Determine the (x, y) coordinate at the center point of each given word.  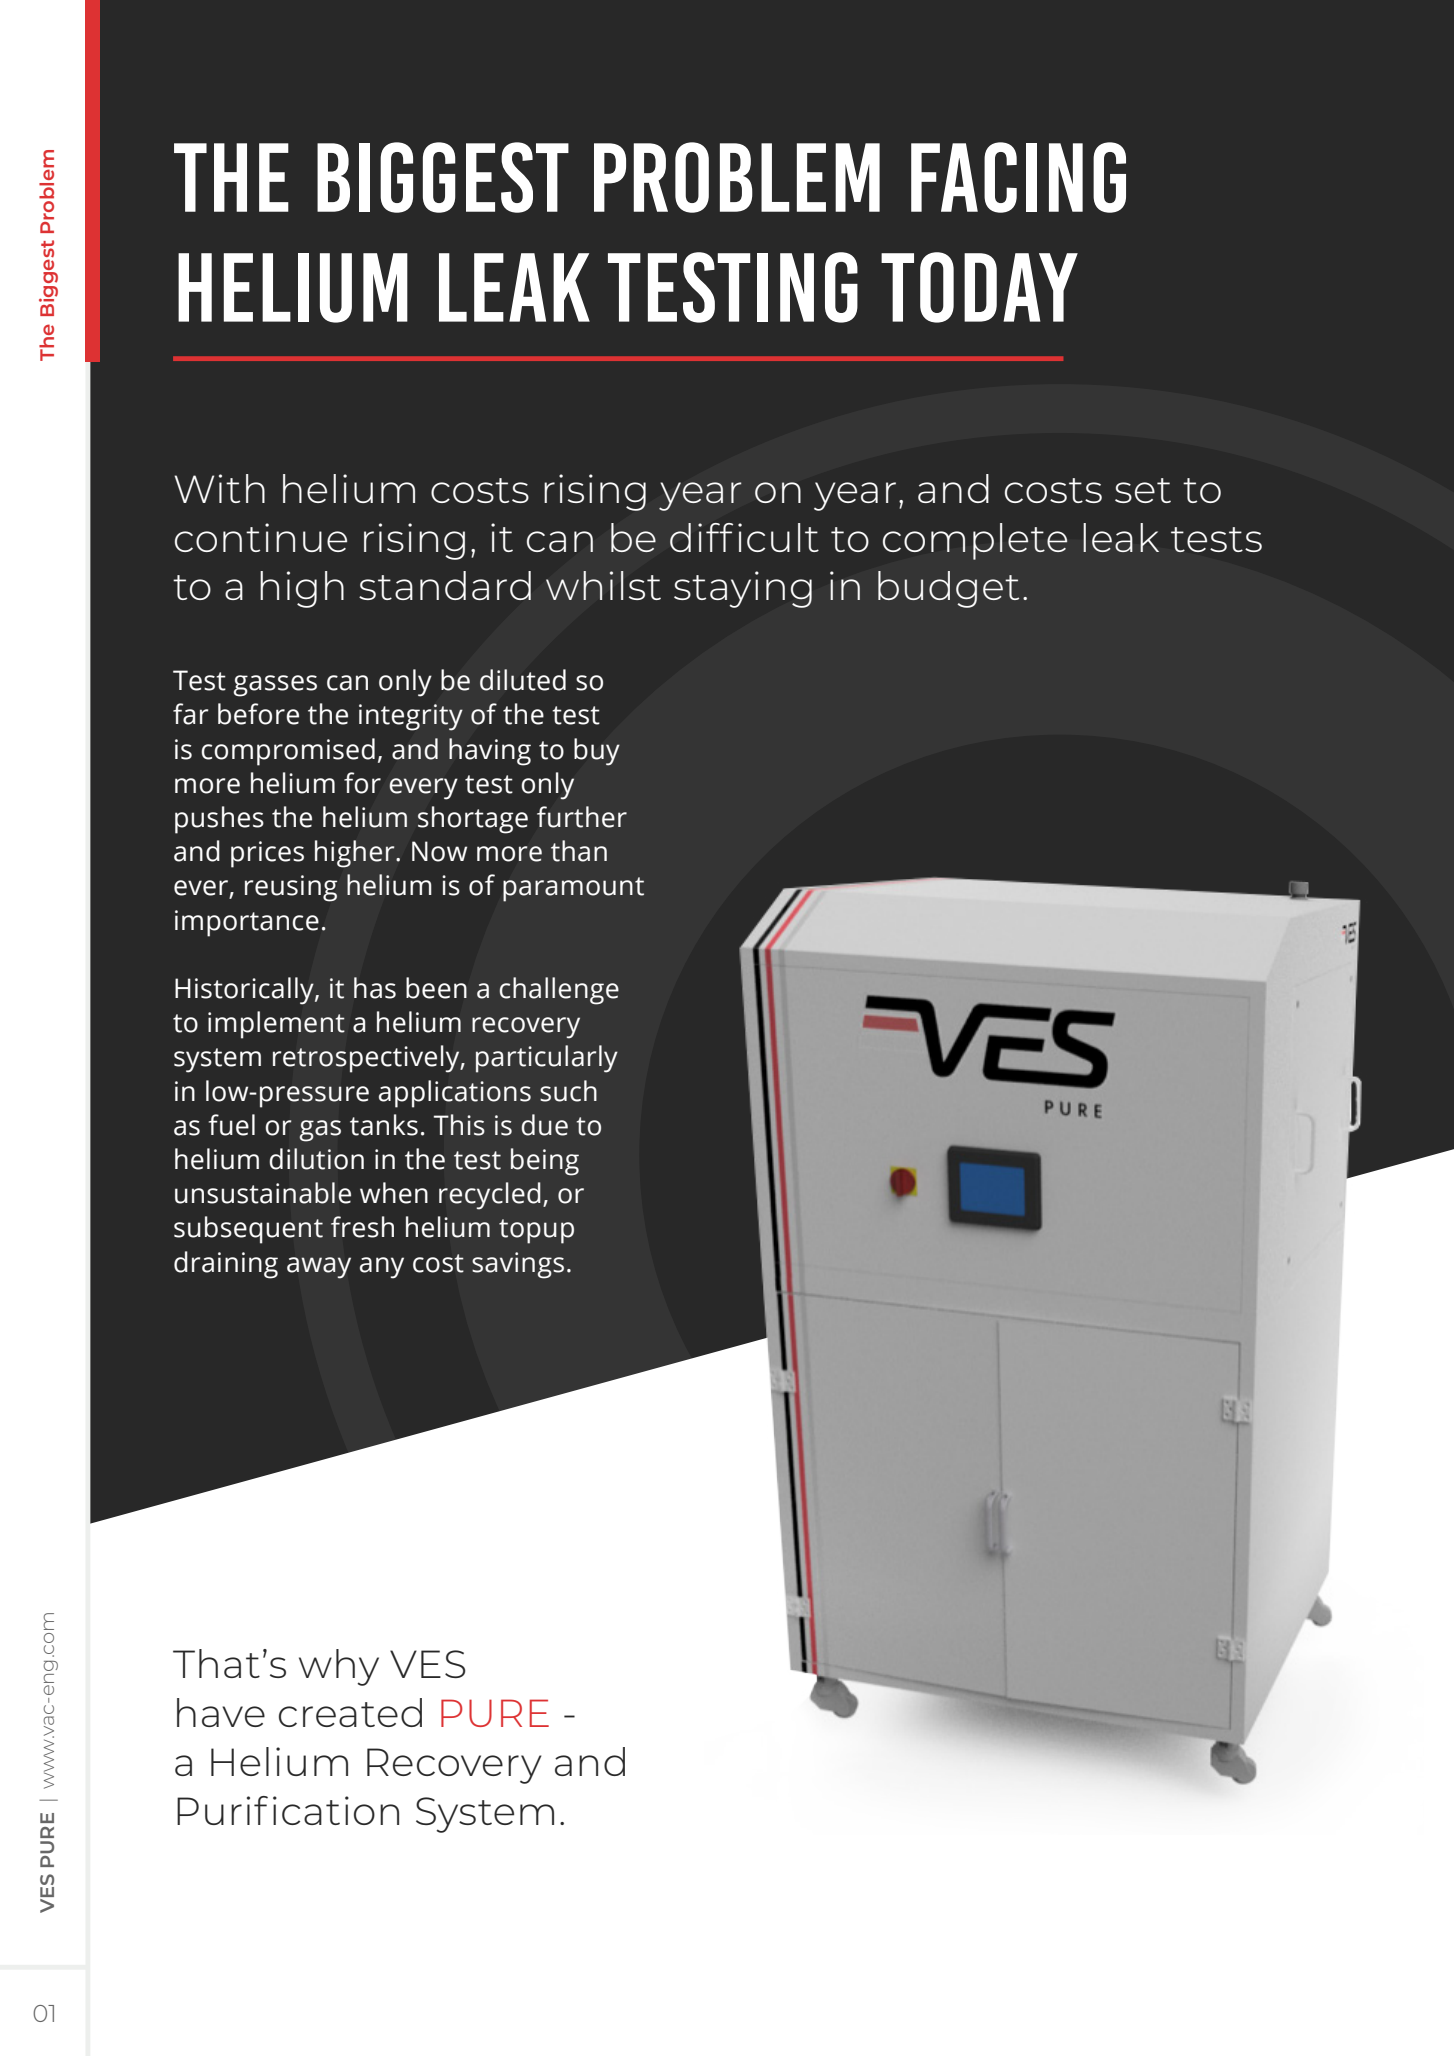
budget (948, 589)
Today (979, 287)
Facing (1018, 177)
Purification (288, 1810)
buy (597, 752)
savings (518, 1265)
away (319, 1268)
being (545, 1162)
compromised (288, 752)
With (219, 488)
